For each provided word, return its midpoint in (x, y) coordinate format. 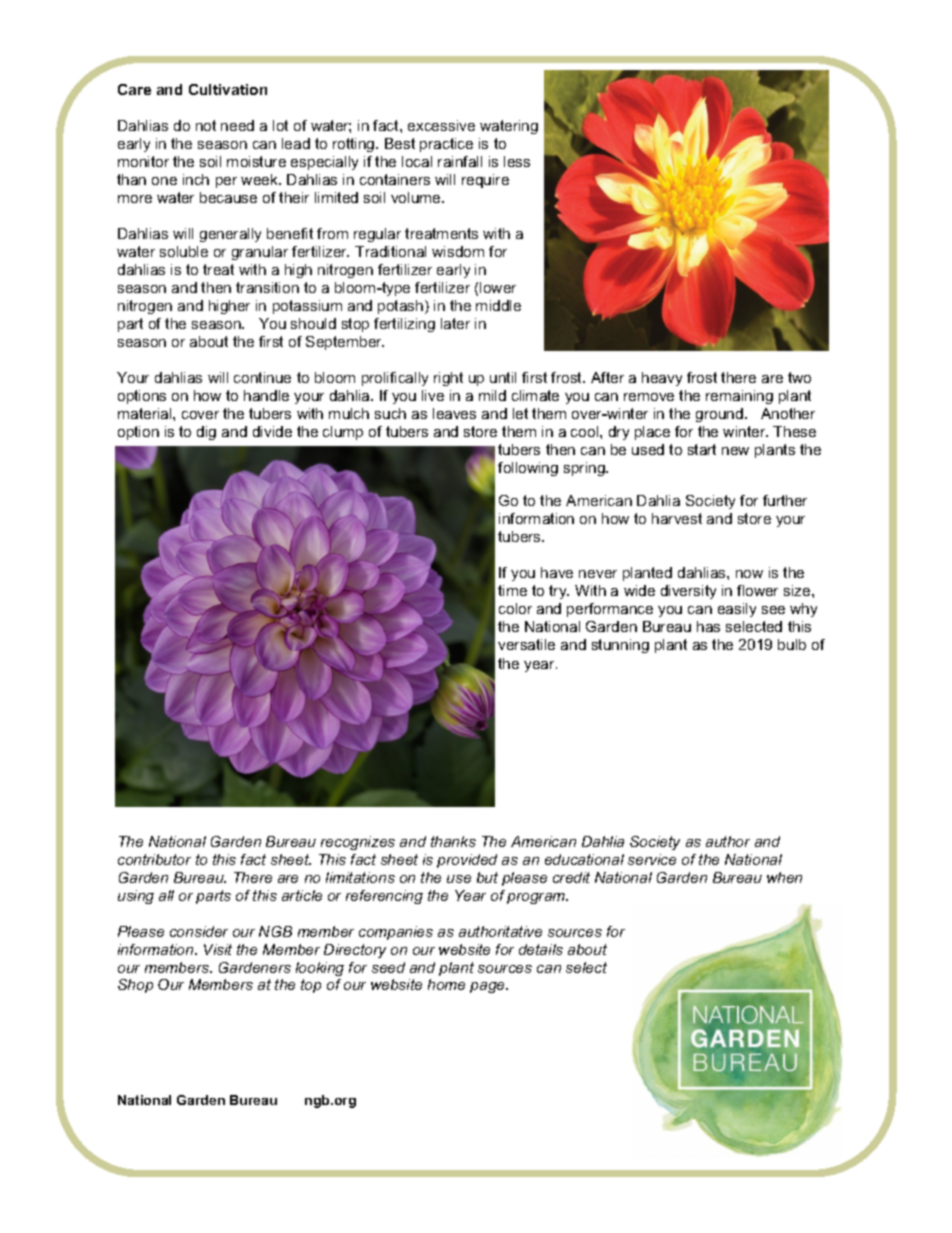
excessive (441, 125)
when (784, 877)
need (237, 125)
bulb (792, 644)
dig (206, 433)
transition (267, 287)
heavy (662, 379)
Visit (218, 949)
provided (467, 861)
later (455, 323)
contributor (154, 859)
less (517, 161)
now (749, 574)
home (446, 984)
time (512, 590)
